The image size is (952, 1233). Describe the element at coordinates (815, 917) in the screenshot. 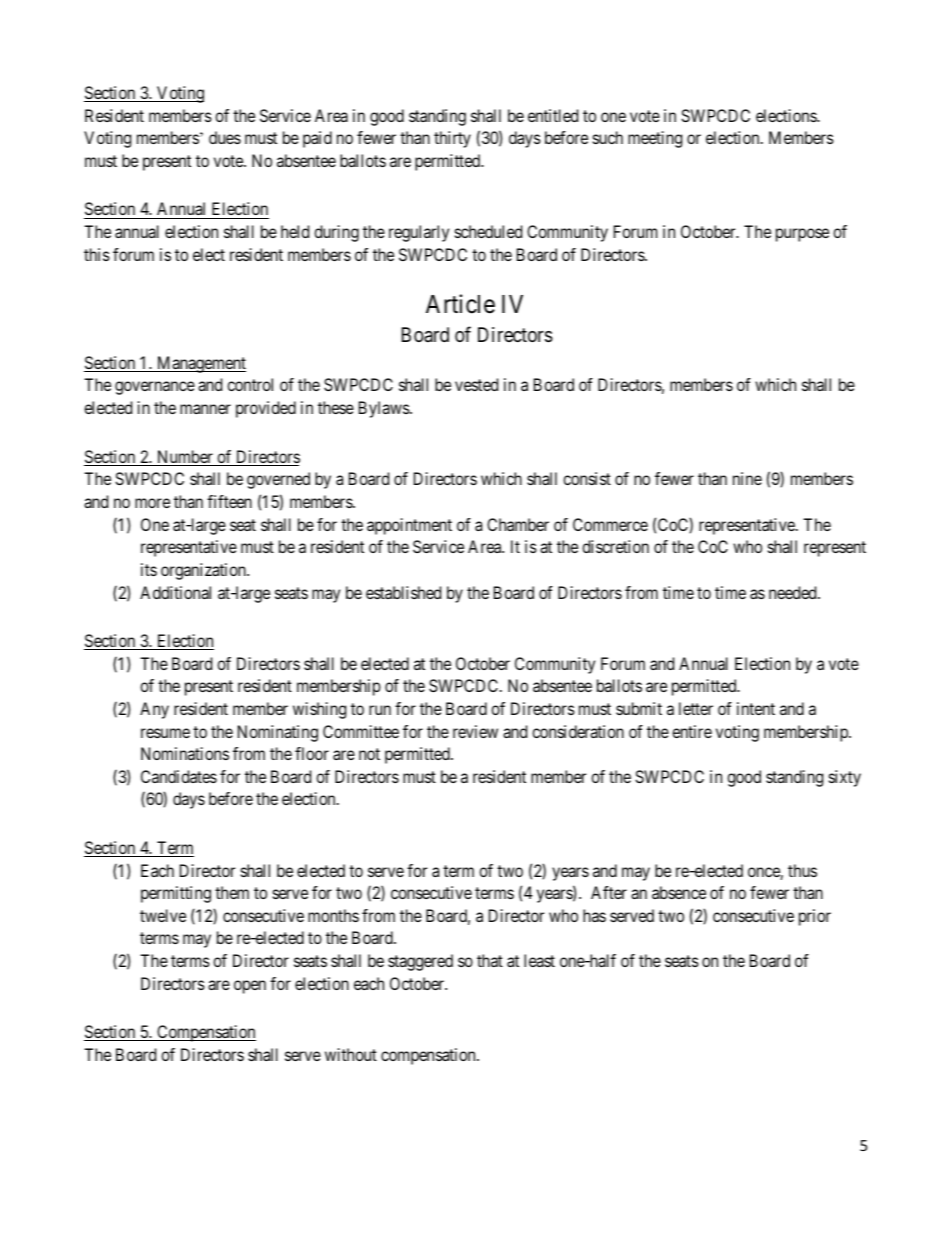

I see `prior` at that location.
